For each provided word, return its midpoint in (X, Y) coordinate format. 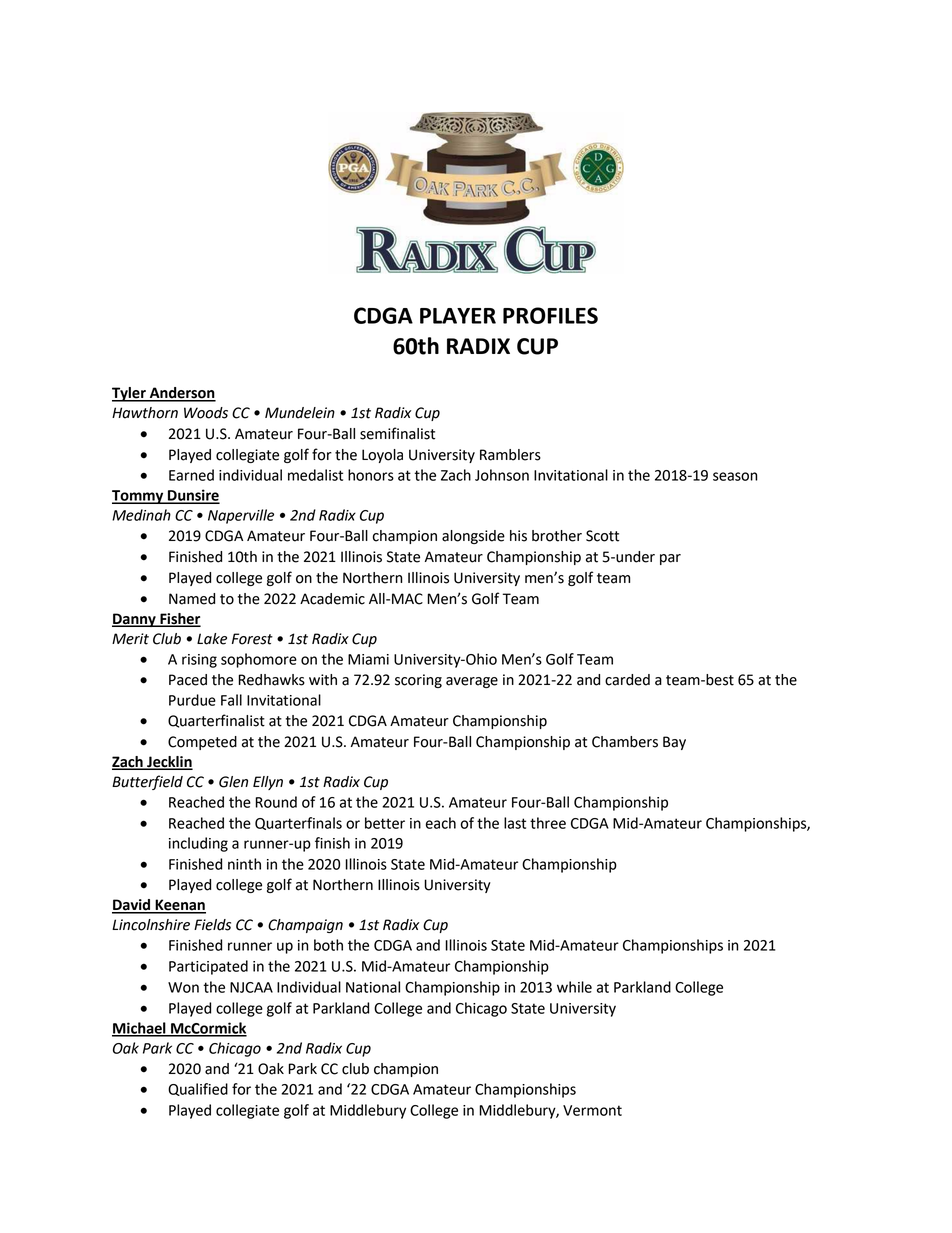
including (198, 844)
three (548, 823)
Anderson (181, 394)
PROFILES (550, 315)
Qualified (198, 1089)
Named (192, 599)
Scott (602, 536)
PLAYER (458, 316)
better (385, 823)
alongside (473, 537)
